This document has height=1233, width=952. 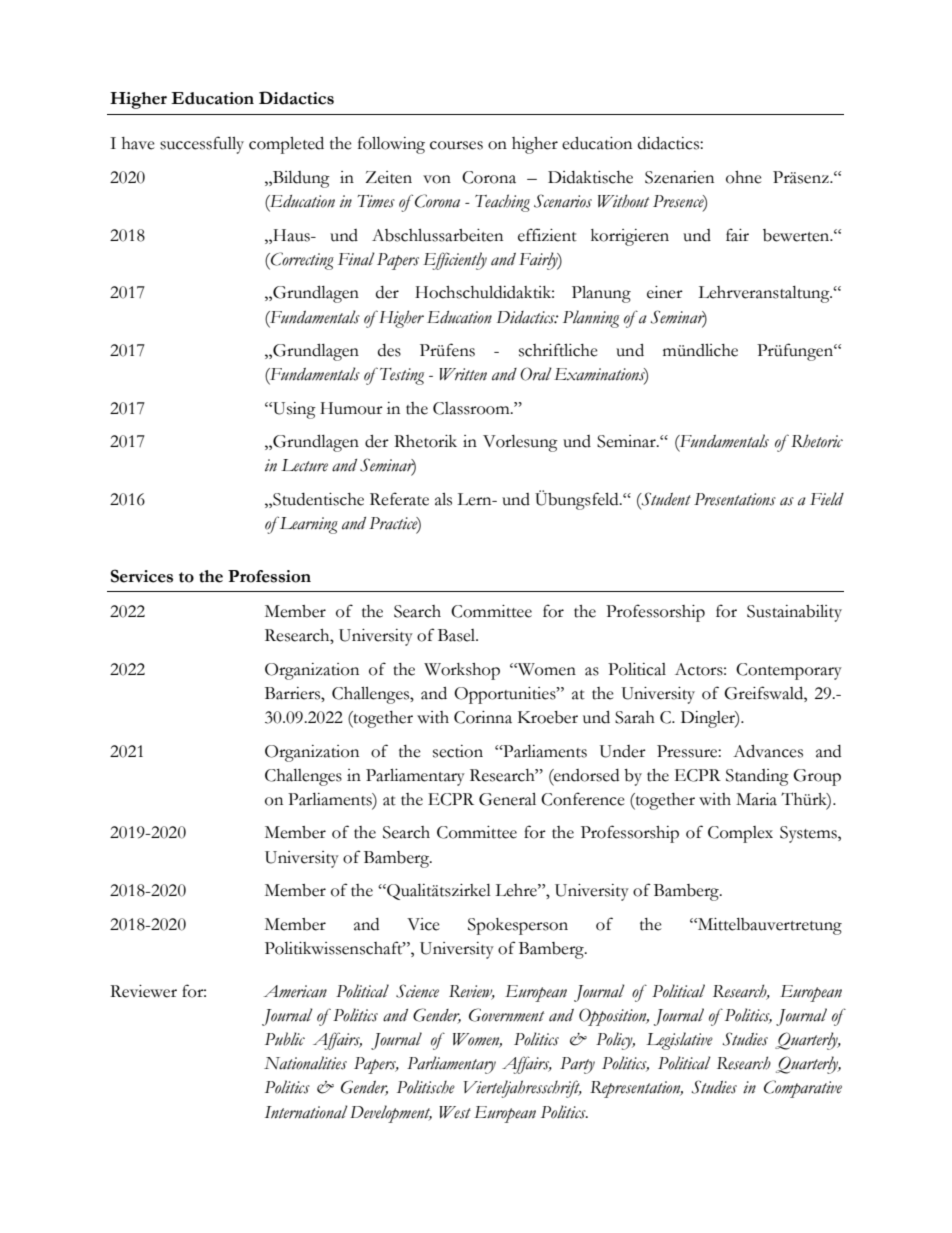 What do you see at coordinates (744, 177) in the document?
I see `ohne` at bounding box center [744, 177].
